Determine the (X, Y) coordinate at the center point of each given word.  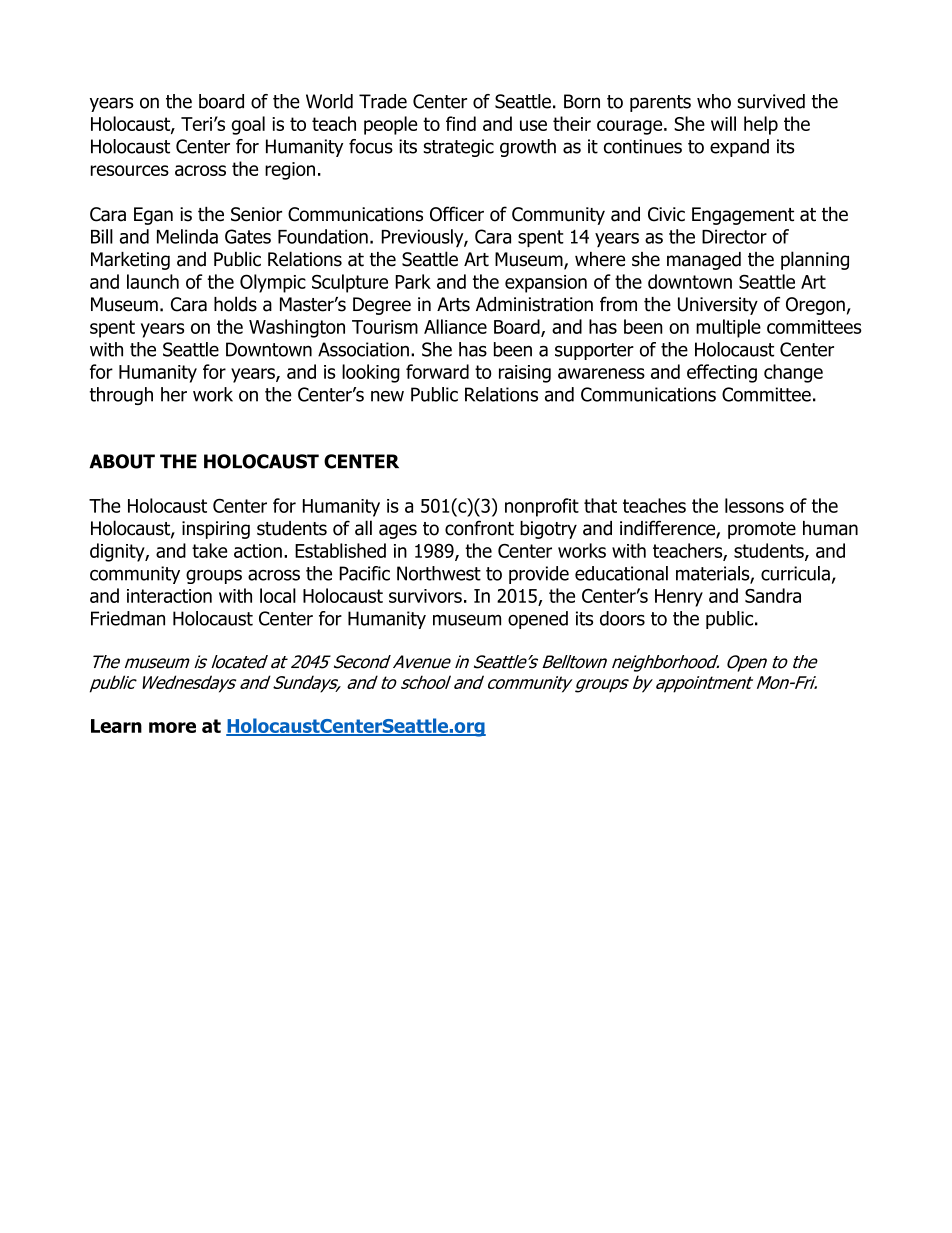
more (172, 727)
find (461, 123)
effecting (722, 373)
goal (248, 125)
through (121, 396)
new (387, 396)
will (723, 123)
